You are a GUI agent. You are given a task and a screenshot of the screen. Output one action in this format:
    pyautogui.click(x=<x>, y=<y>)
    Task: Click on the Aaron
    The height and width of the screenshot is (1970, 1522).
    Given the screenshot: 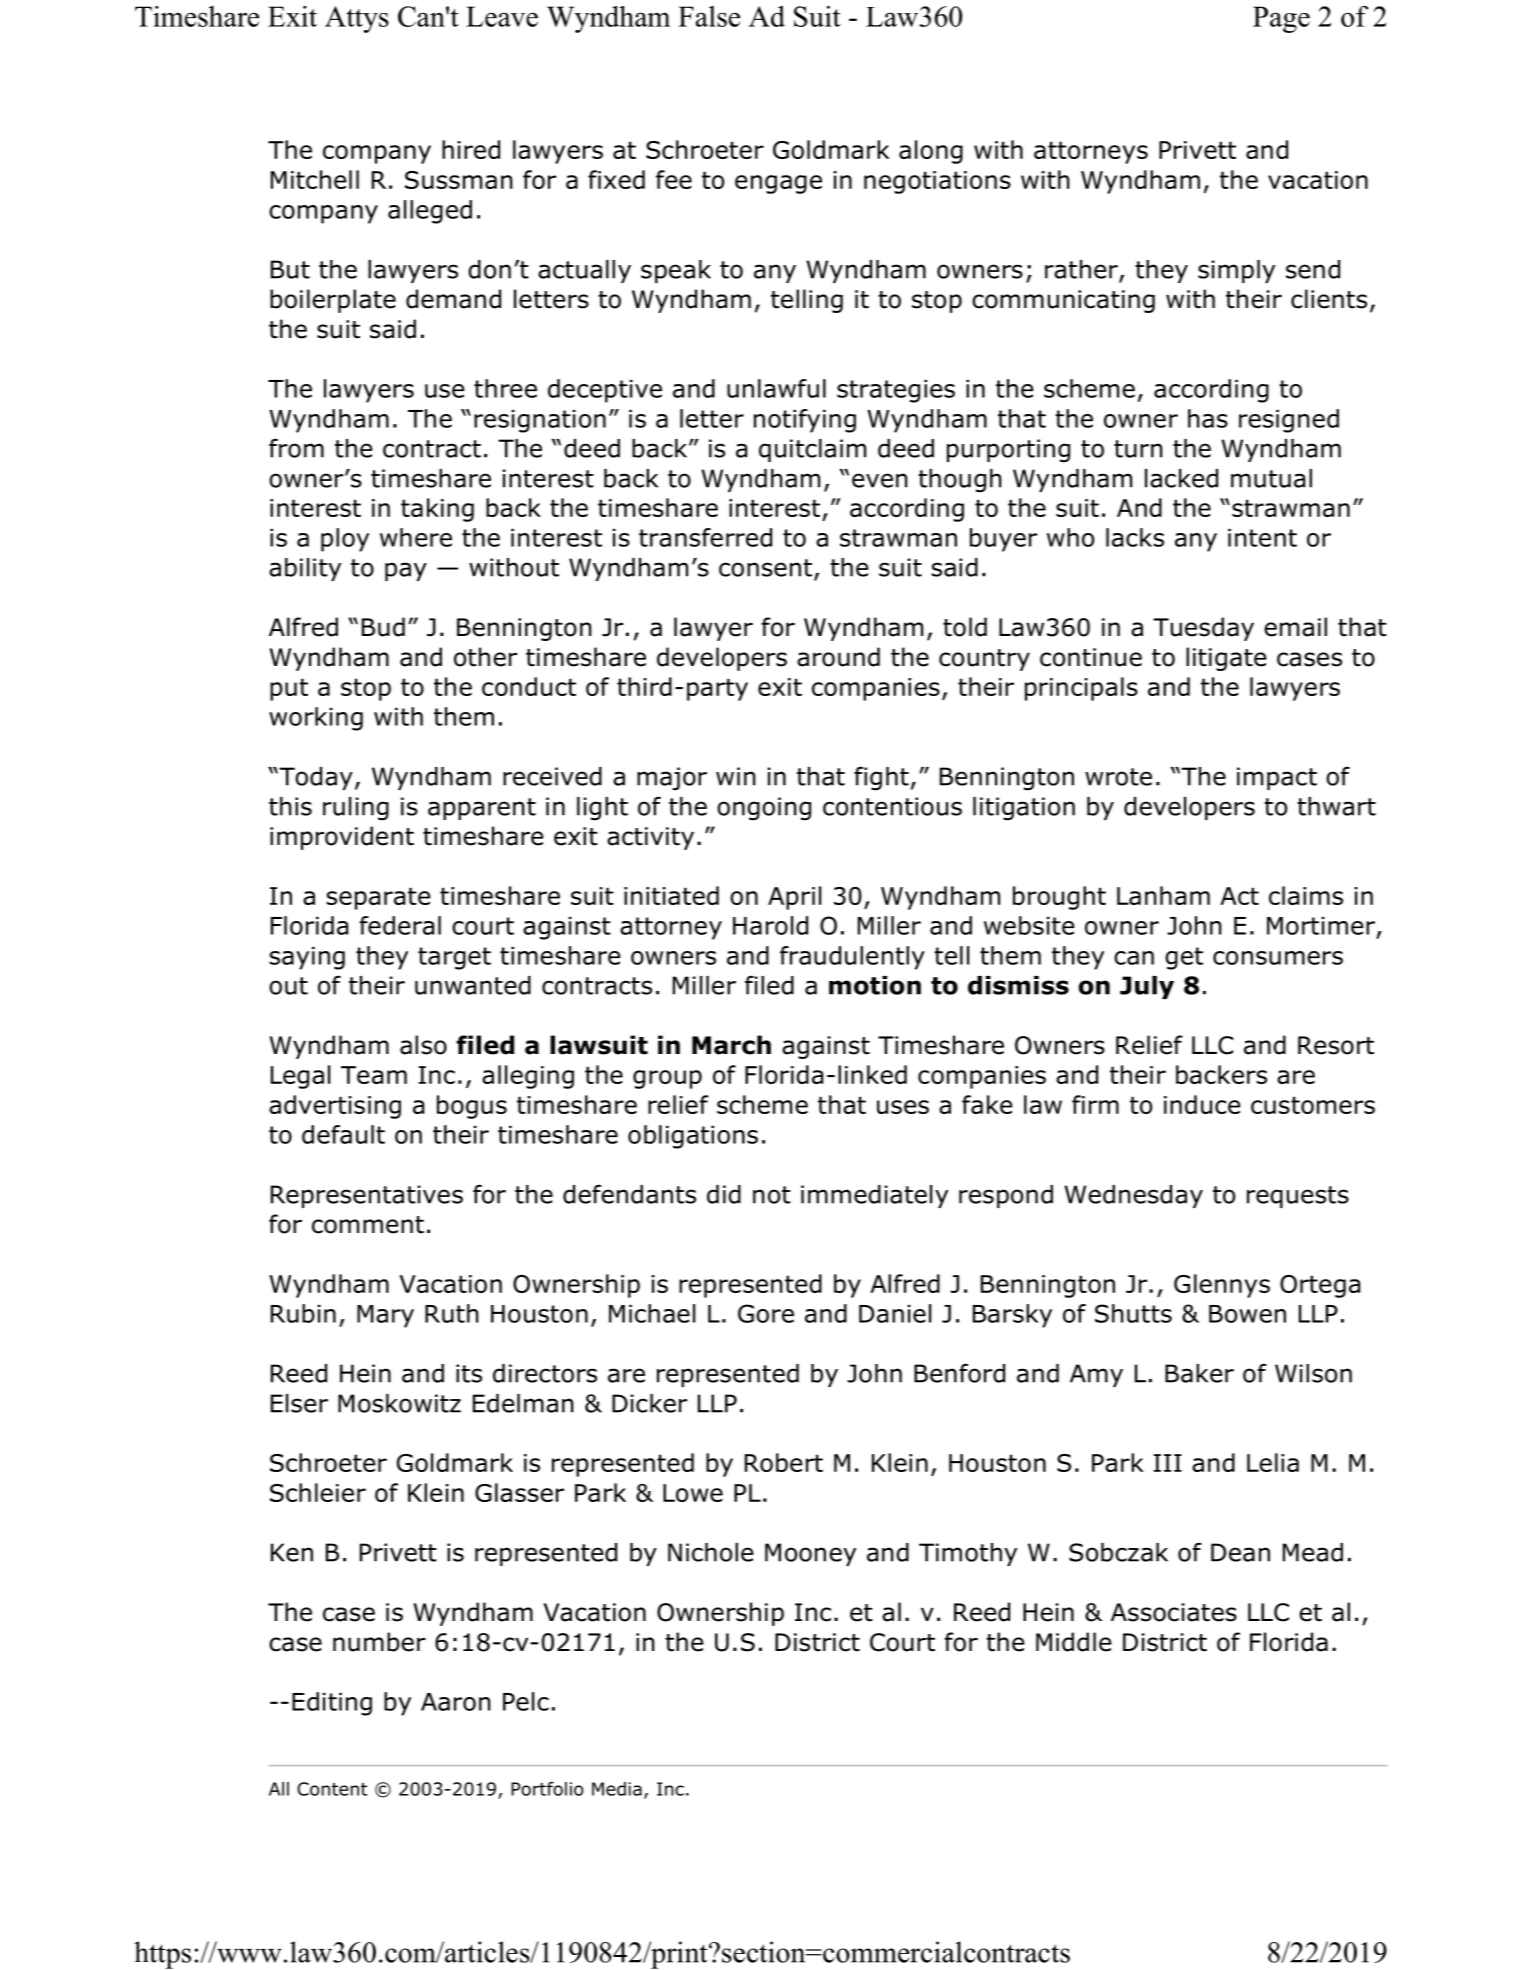 What is the action you would take?
    pyautogui.click(x=455, y=1702)
